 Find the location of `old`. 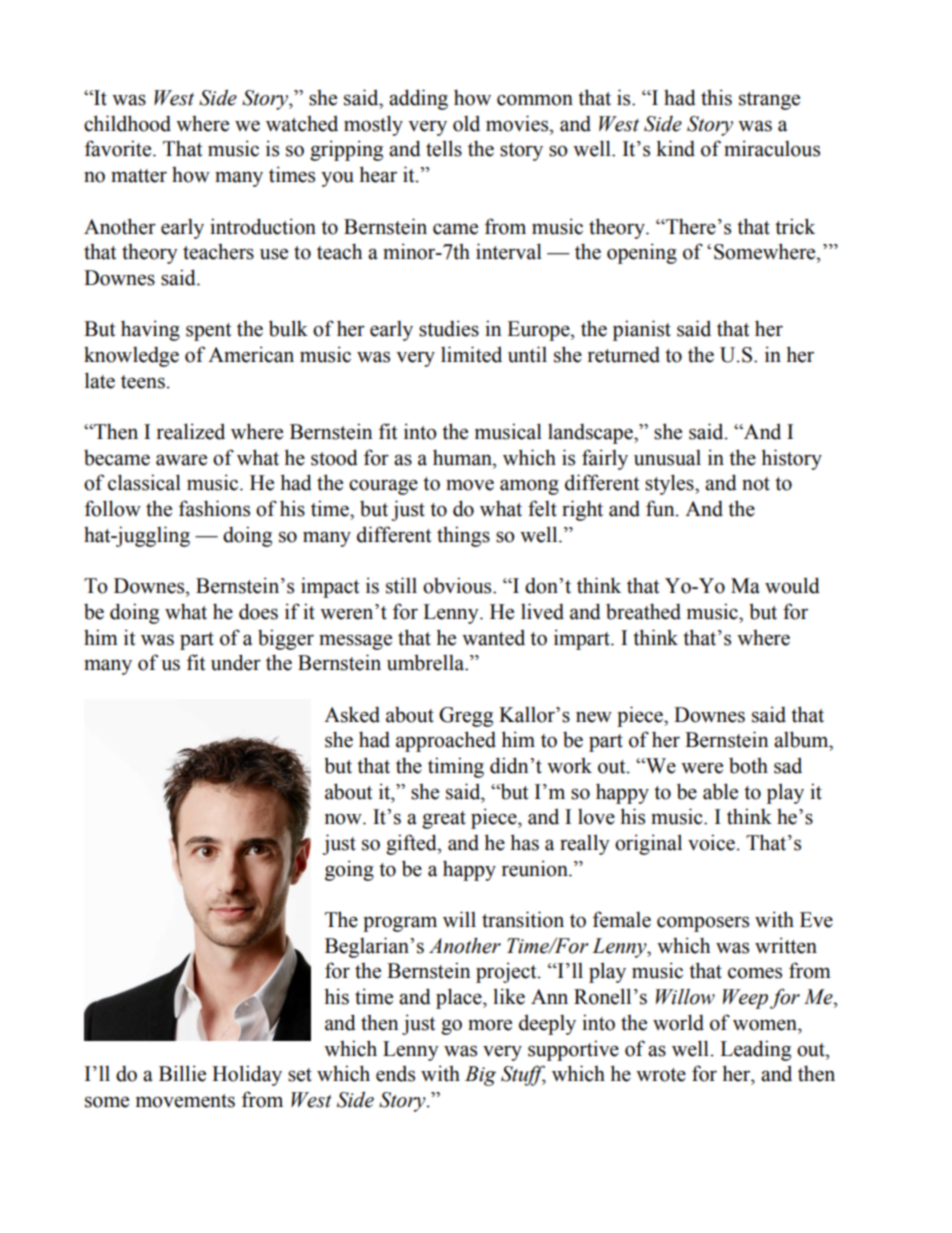

old is located at coordinates (466, 123).
